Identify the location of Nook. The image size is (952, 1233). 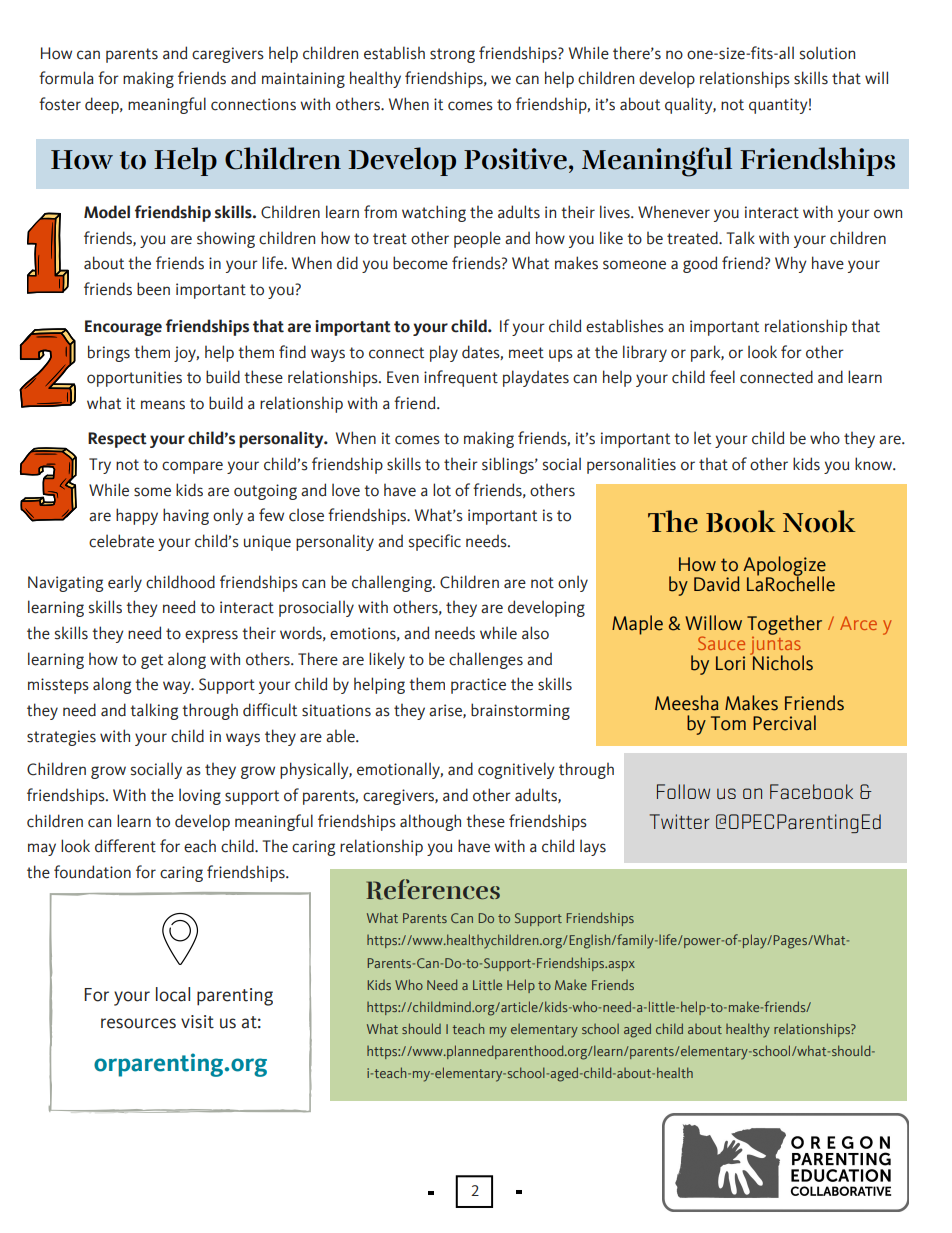
(819, 521).
